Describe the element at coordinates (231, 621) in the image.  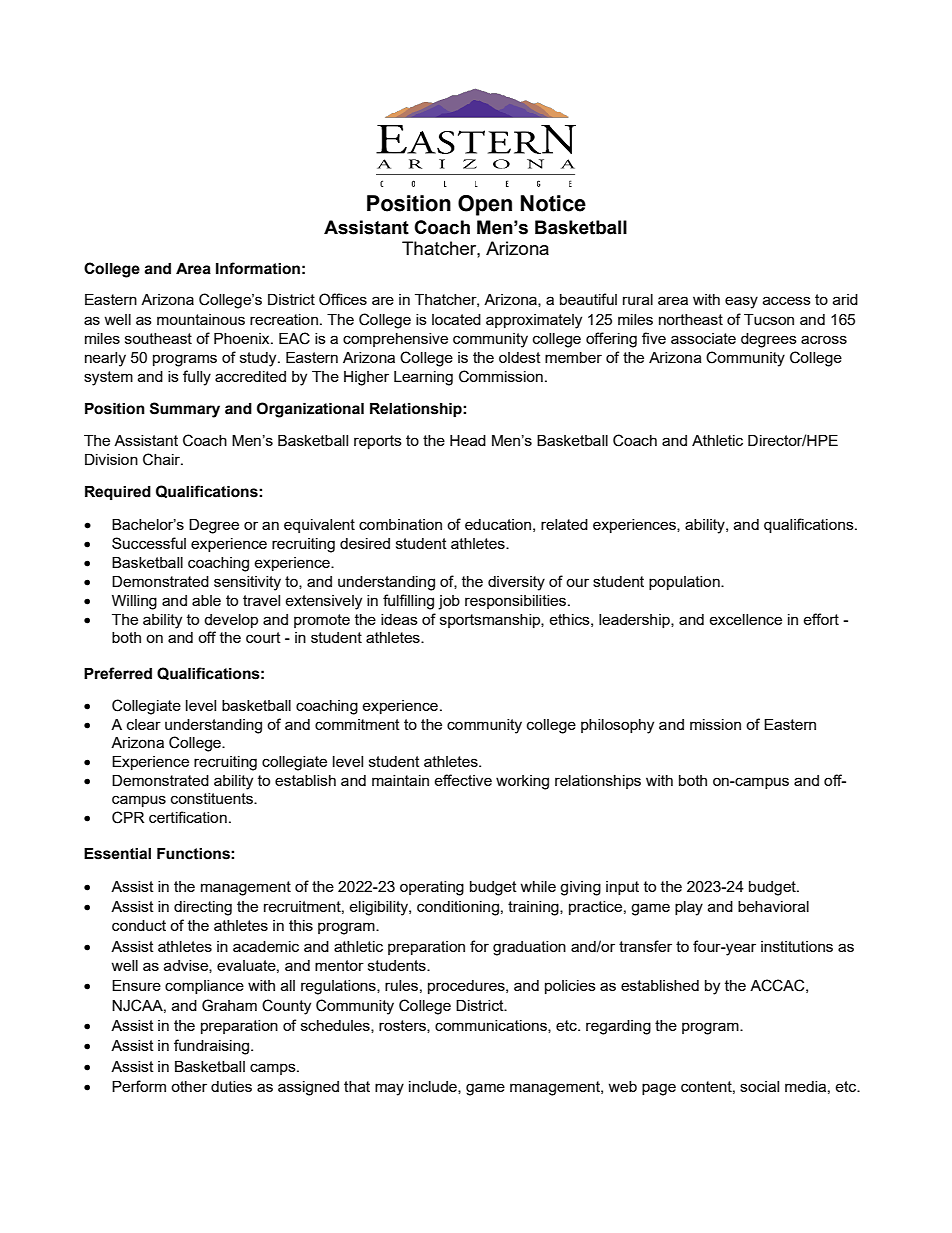
I see `develop` at that location.
